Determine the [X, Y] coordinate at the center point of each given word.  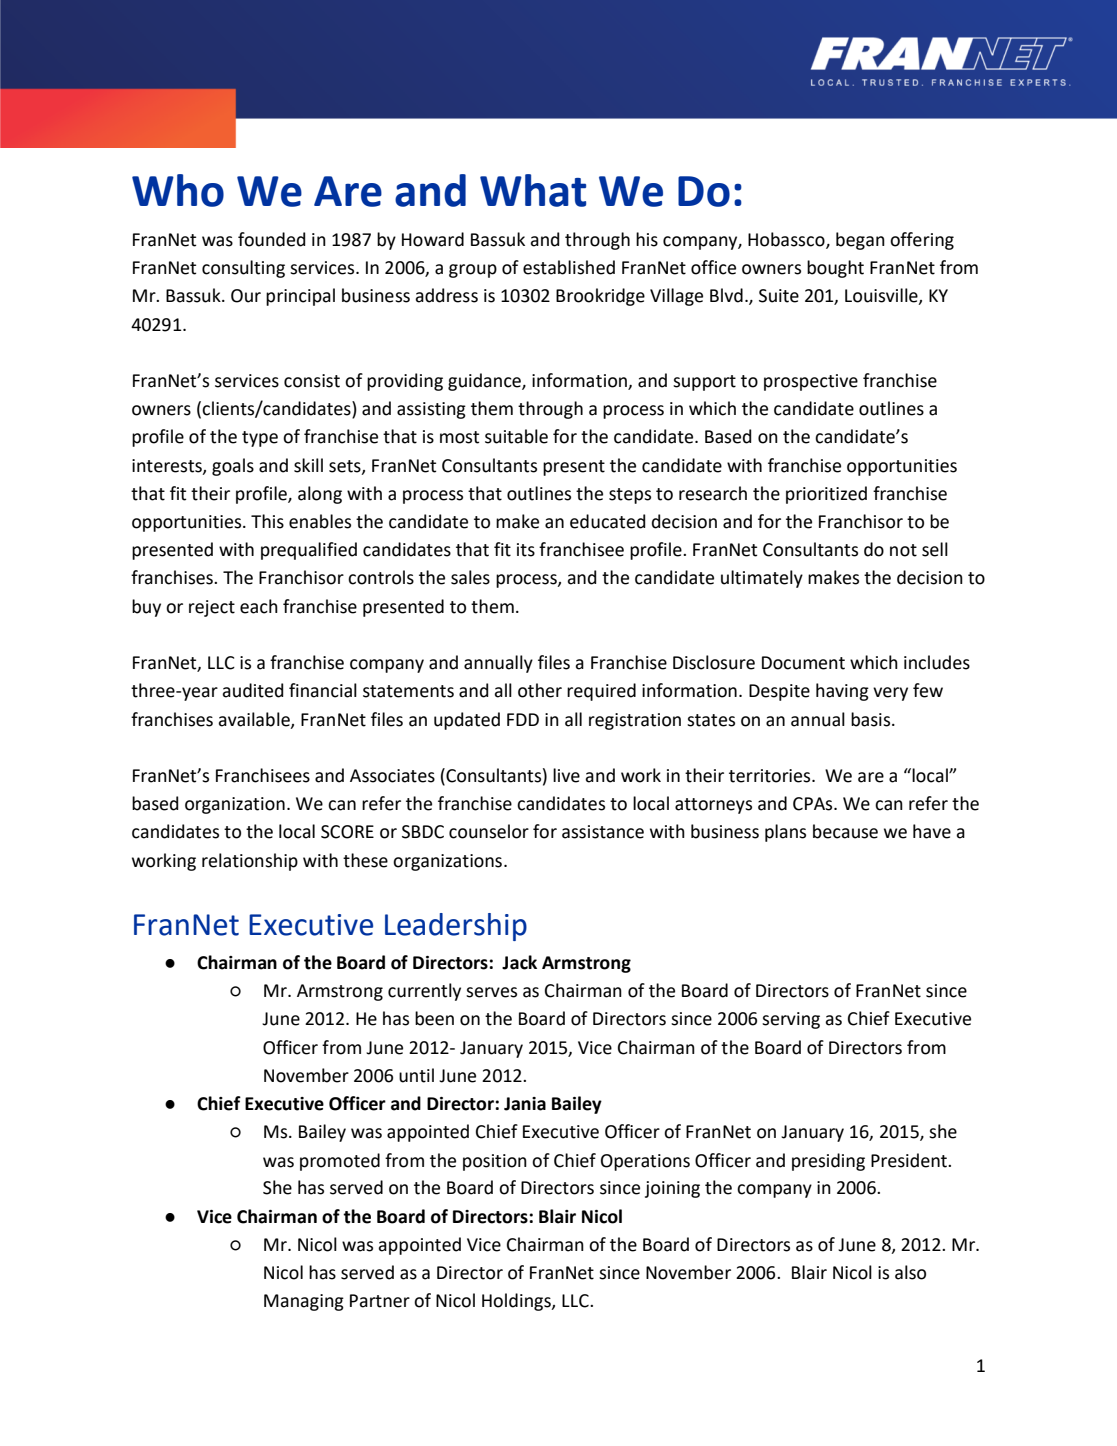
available [255, 720]
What [533, 190]
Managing [304, 1302]
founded [271, 239]
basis [872, 719]
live [566, 775]
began [860, 241]
